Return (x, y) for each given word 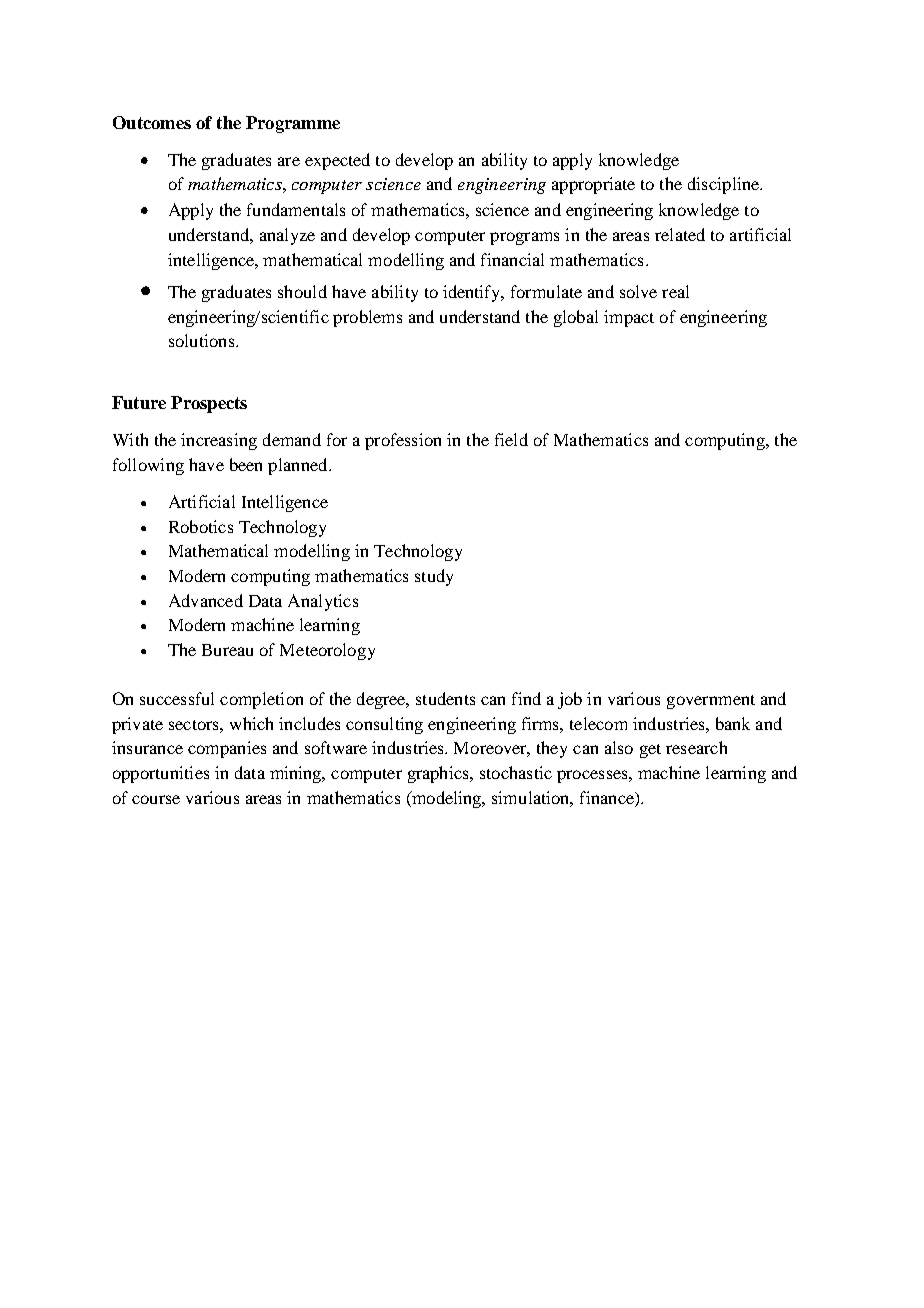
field (511, 439)
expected (337, 161)
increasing (219, 441)
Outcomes (152, 122)
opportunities (161, 774)
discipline (725, 185)
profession (403, 441)
